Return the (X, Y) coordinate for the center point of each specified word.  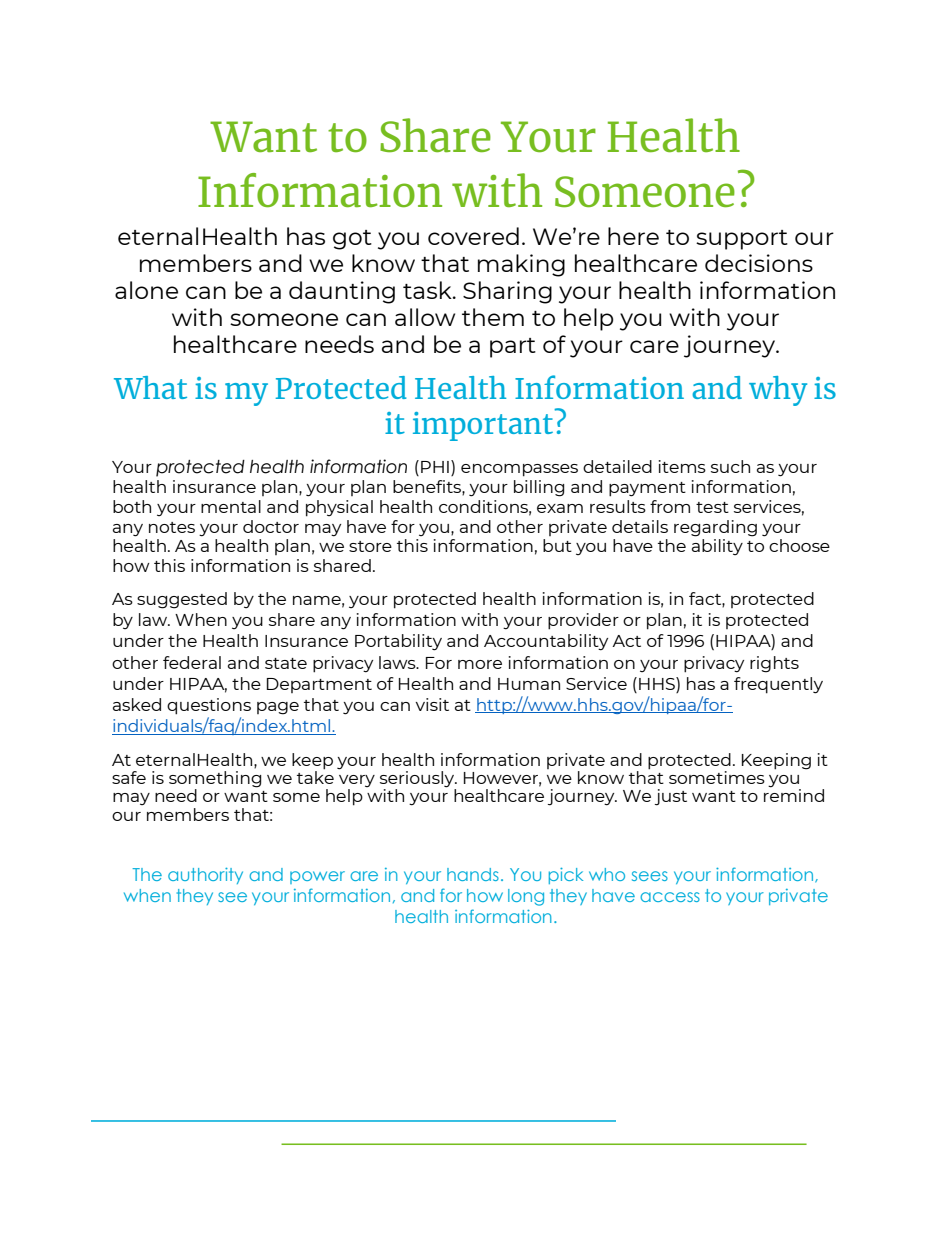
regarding (715, 528)
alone (146, 290)
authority (205, 876)
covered (473, 236)
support (742, 240)
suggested (182, 600)
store (370, 546)
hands (473, 874)
